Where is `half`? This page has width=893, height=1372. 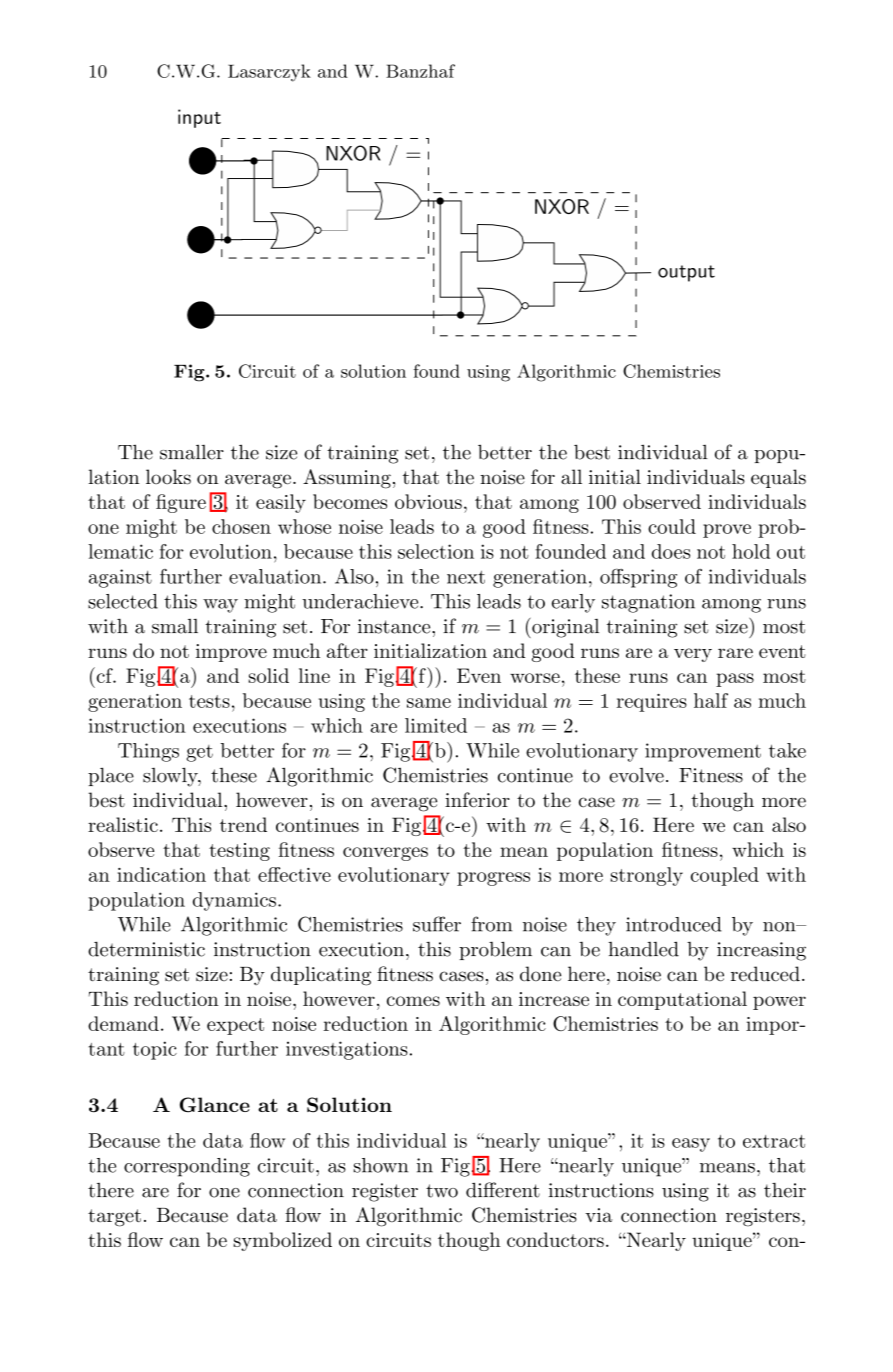
half is located at coordinates (711, 700).
